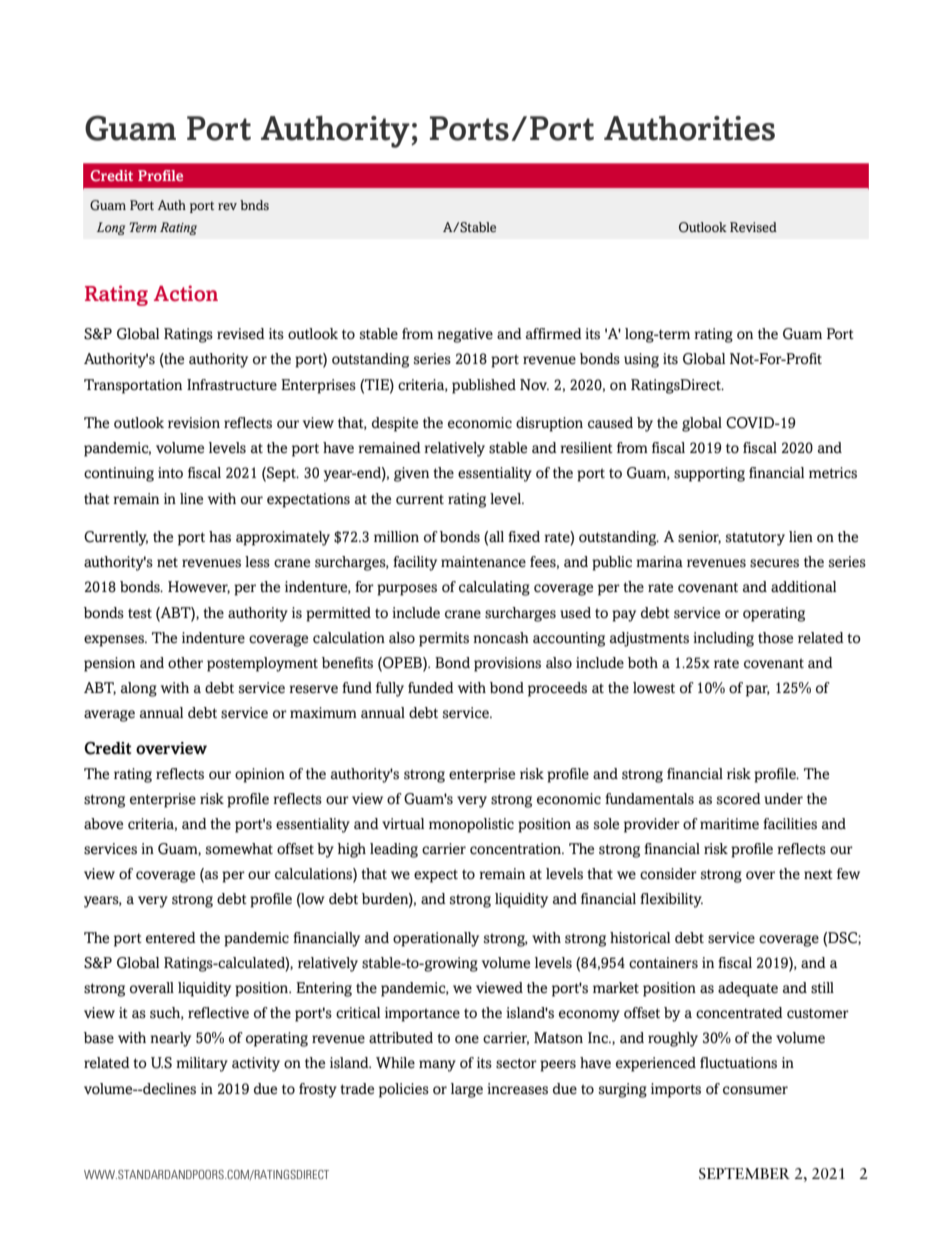 Image resolution: width=952 pixels, height=1233 pixels. I want to click on other, so click(185, 663).
